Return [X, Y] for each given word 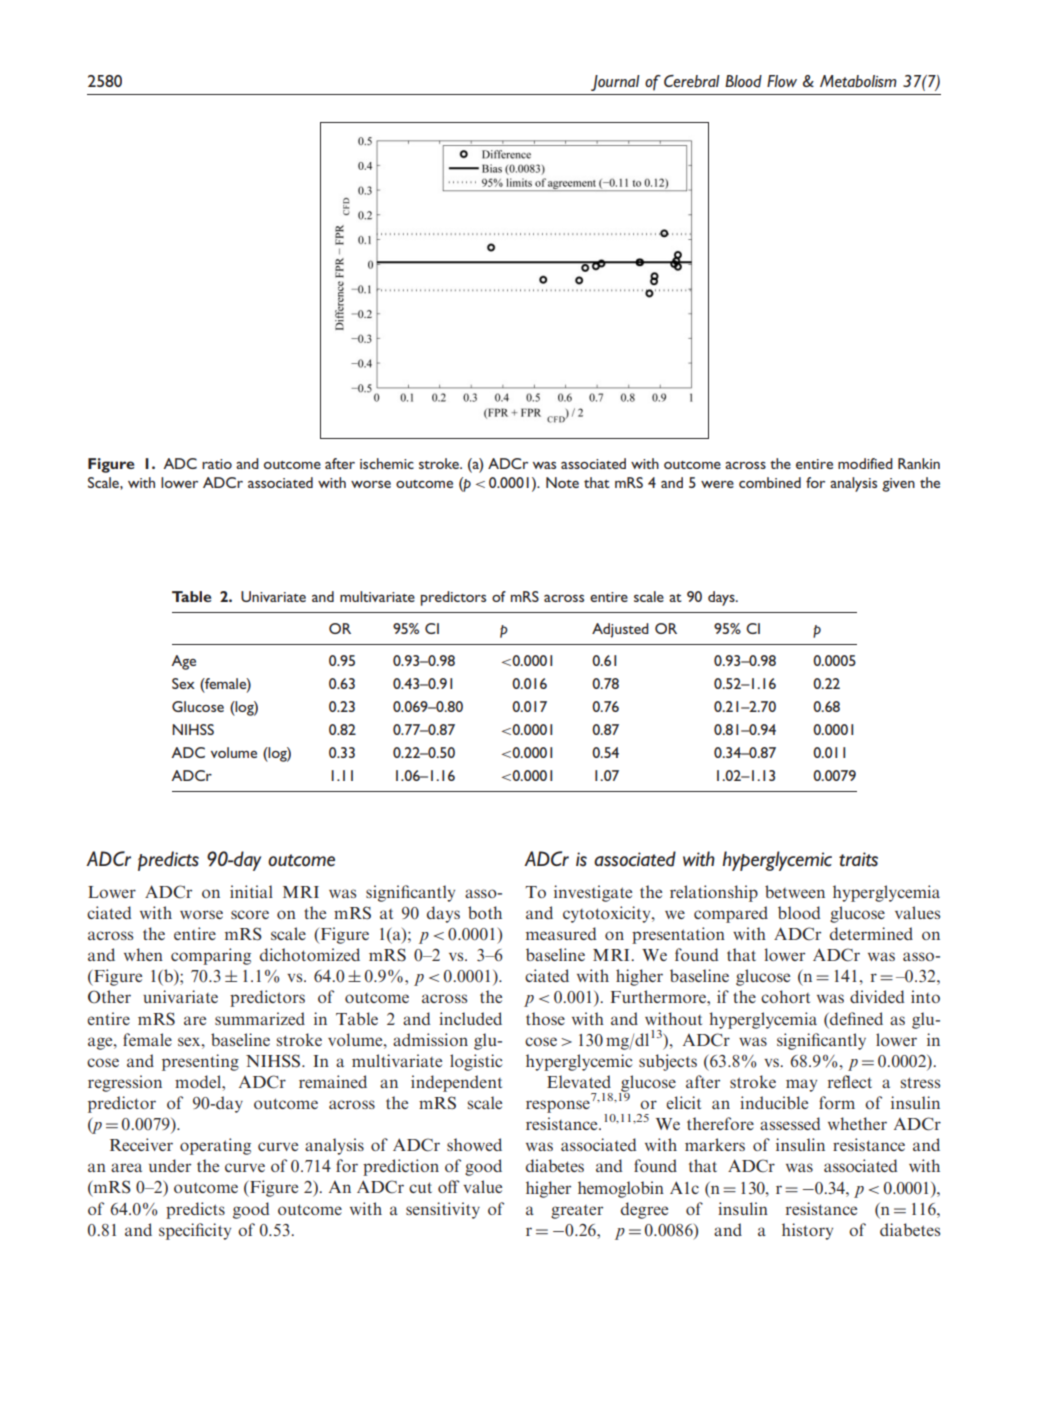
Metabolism [858, 81]
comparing [211, 956]
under [170, 1165]
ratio [217, 464]
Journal [615, 83]
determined [871, 933]
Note [562, 482]
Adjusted [620, 630]
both [485, 912]
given [898, 485]
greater [577, 1212]
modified [865, 463]
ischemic [387, 463]
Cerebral [692, 81]
